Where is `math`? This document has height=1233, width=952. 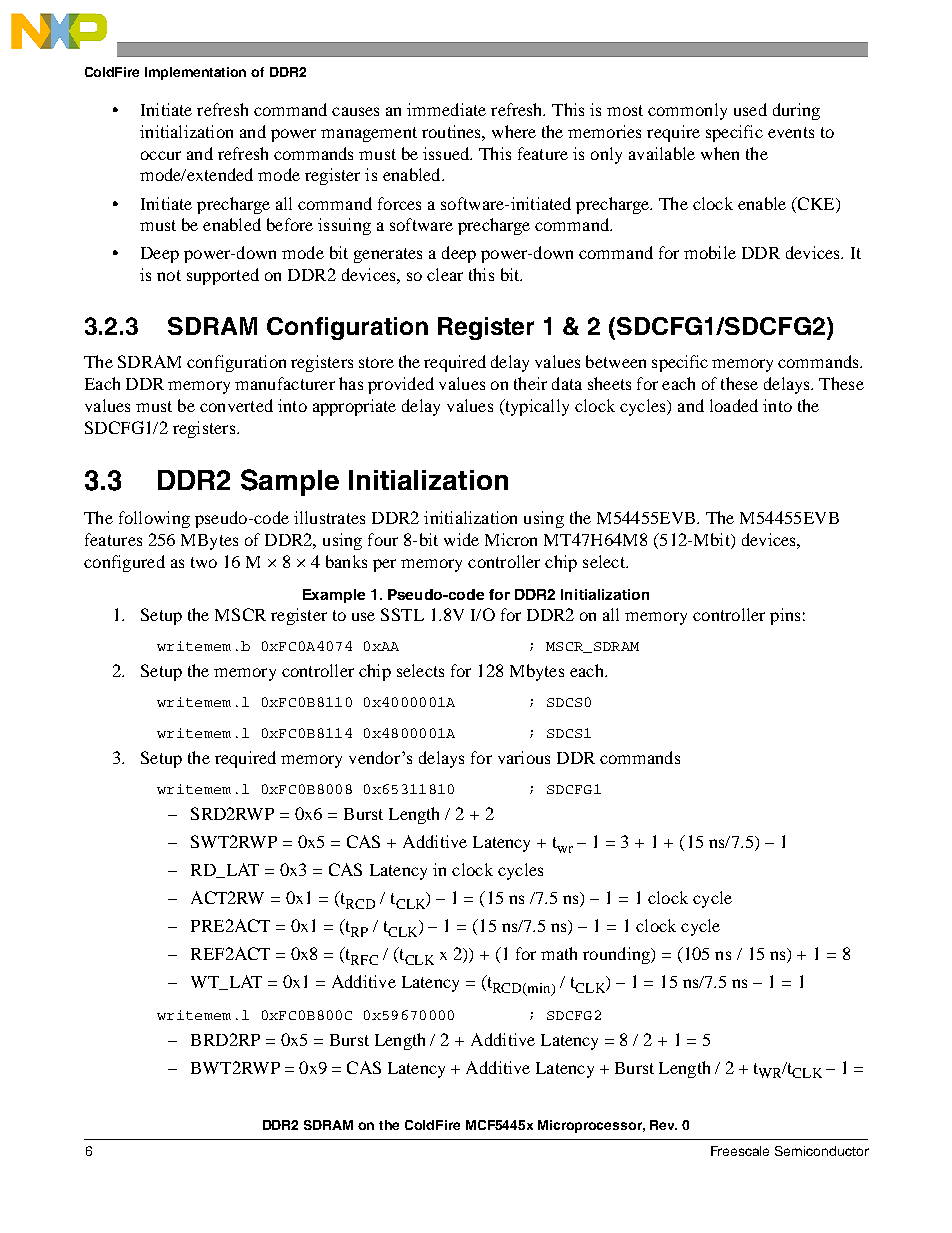 math is located at coordinates (559, 953).
